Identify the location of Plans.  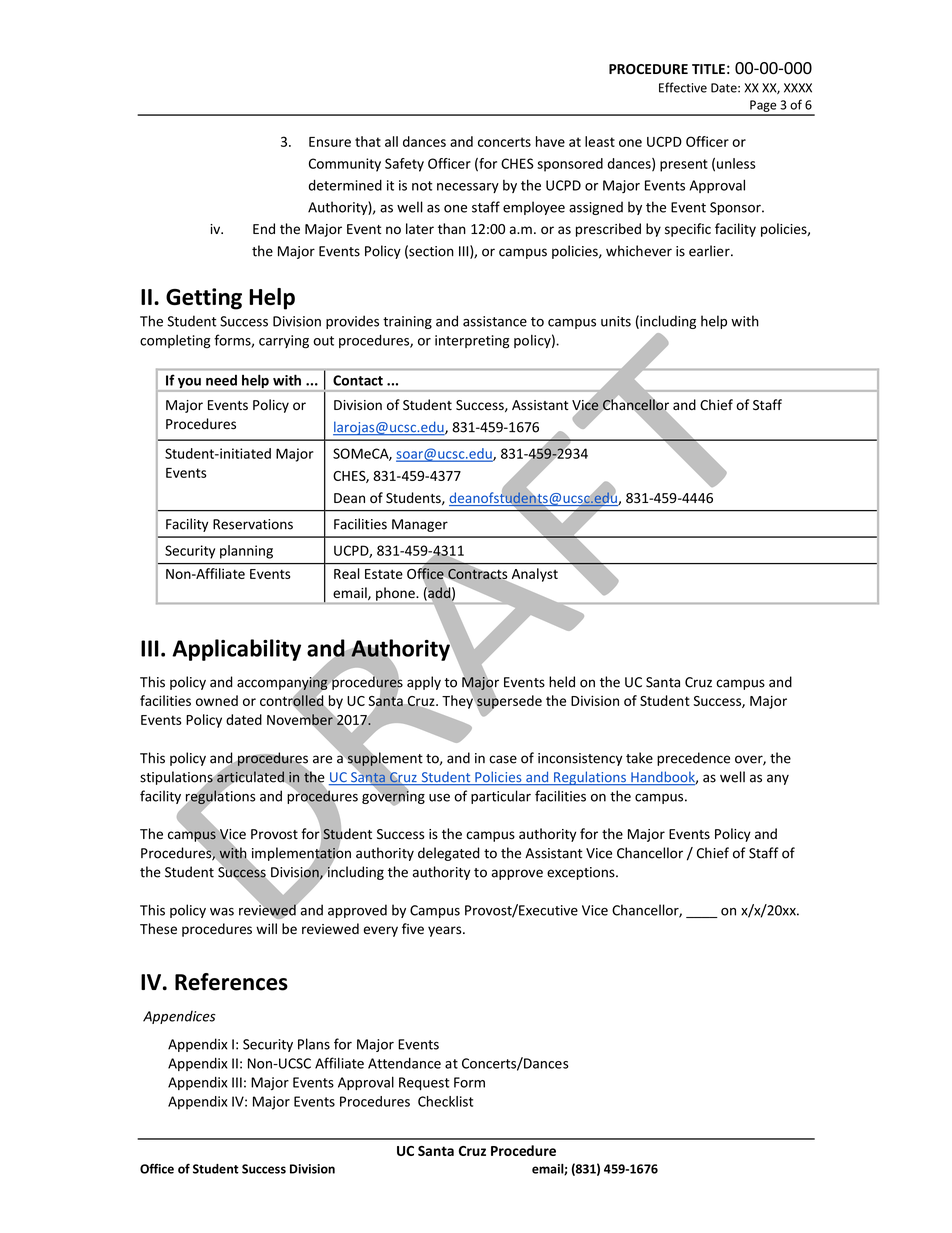
(314, 1044).
